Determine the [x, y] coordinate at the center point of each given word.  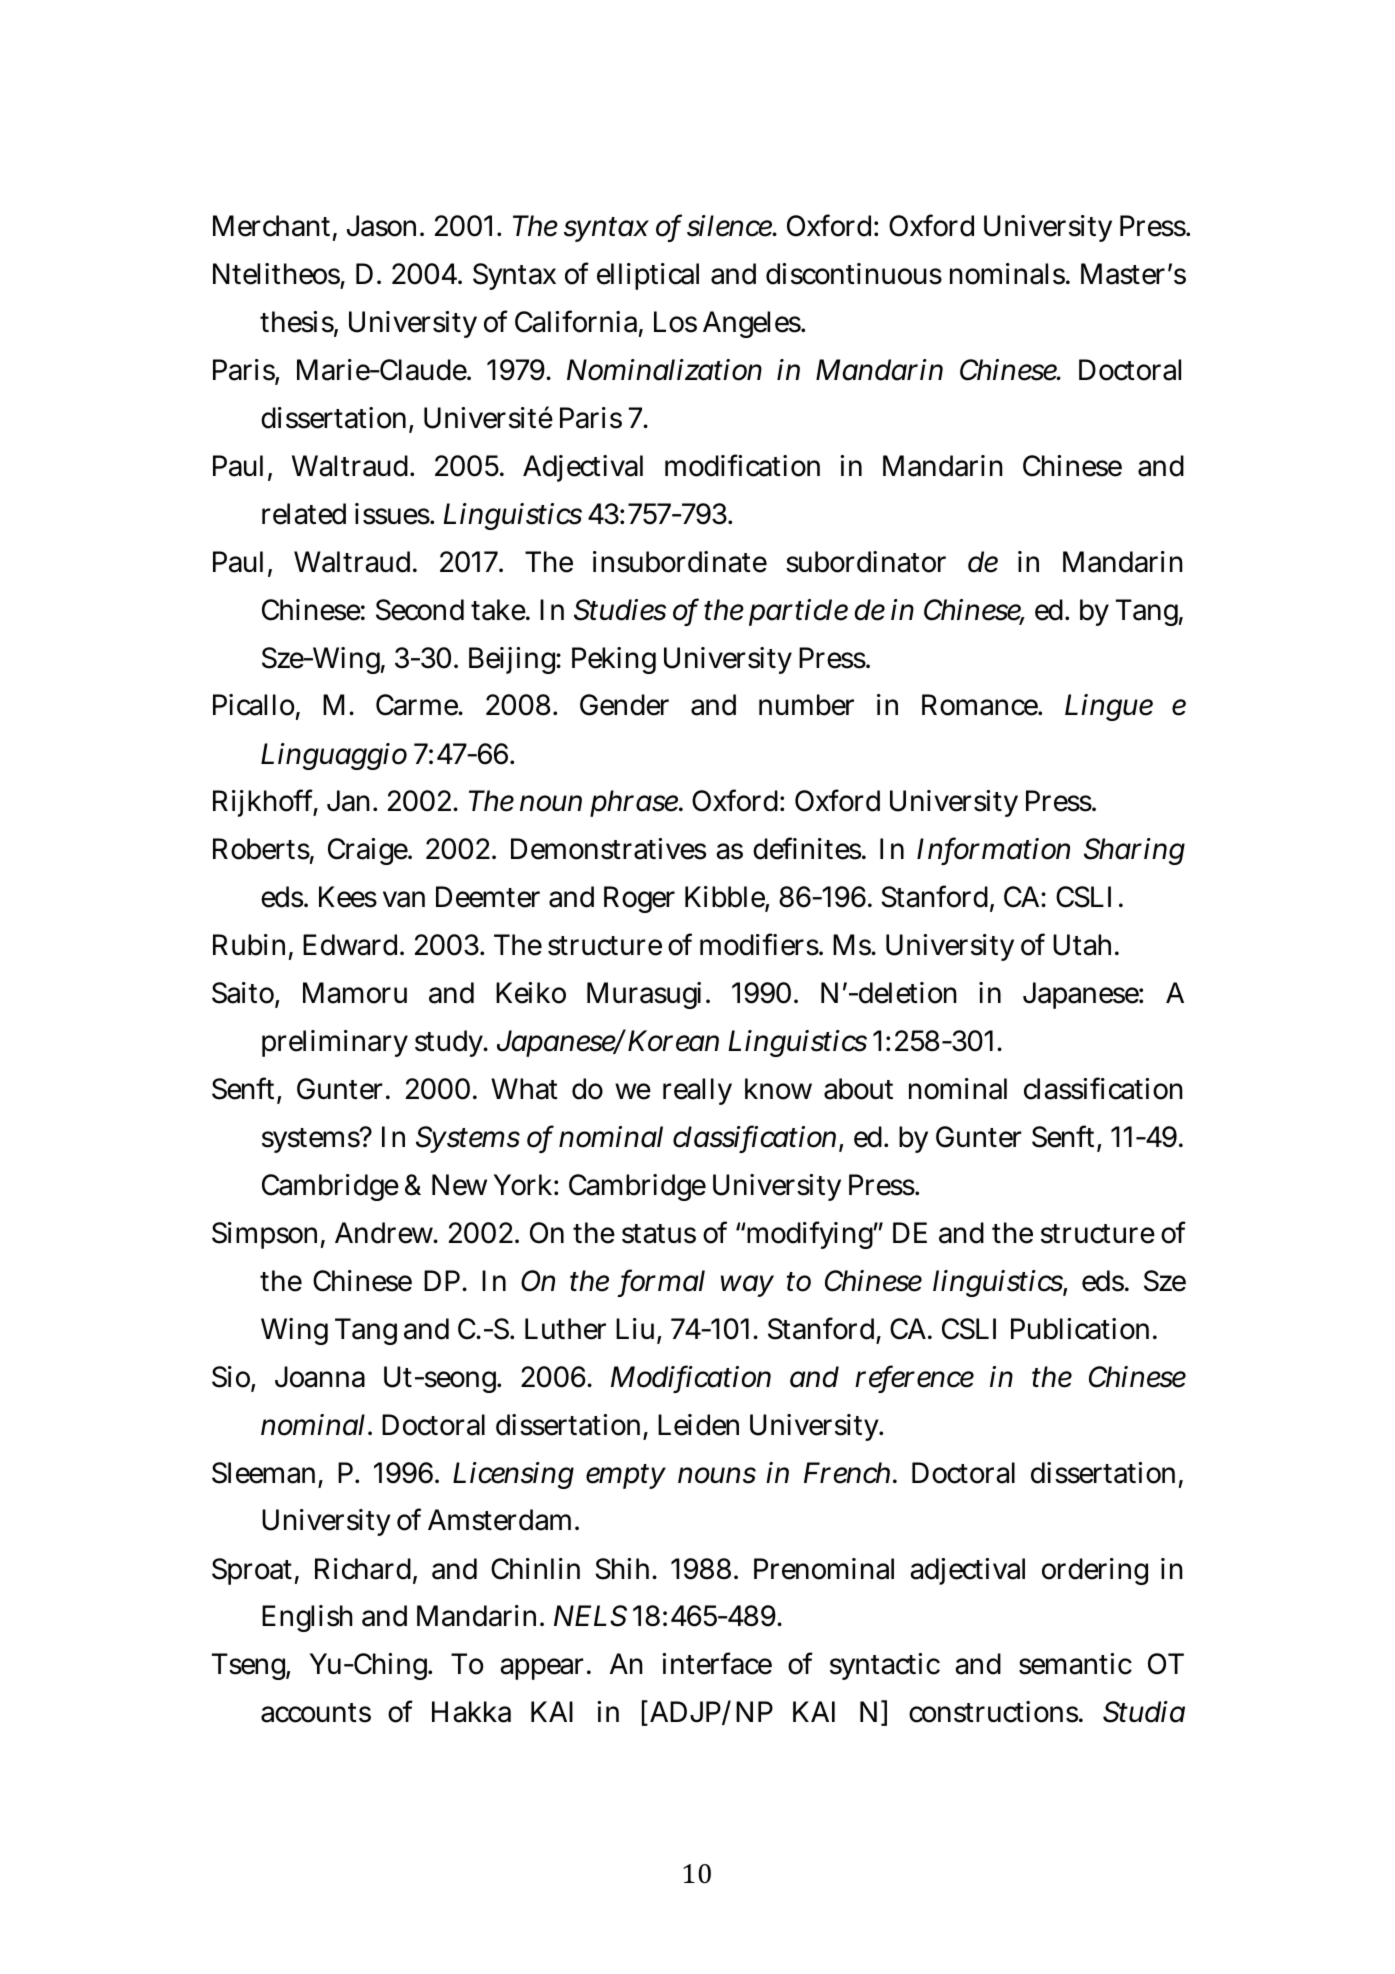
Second [420, 610]
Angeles [753, 324]
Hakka [471, 1712]
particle [798, 612]
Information [993, 850]
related [304, 514]
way [747, 1286]
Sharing [1134, 851]
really [697, 1091]
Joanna [320, 1377]
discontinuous [854, 274]
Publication [1082, 1329]
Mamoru [355, 993]
